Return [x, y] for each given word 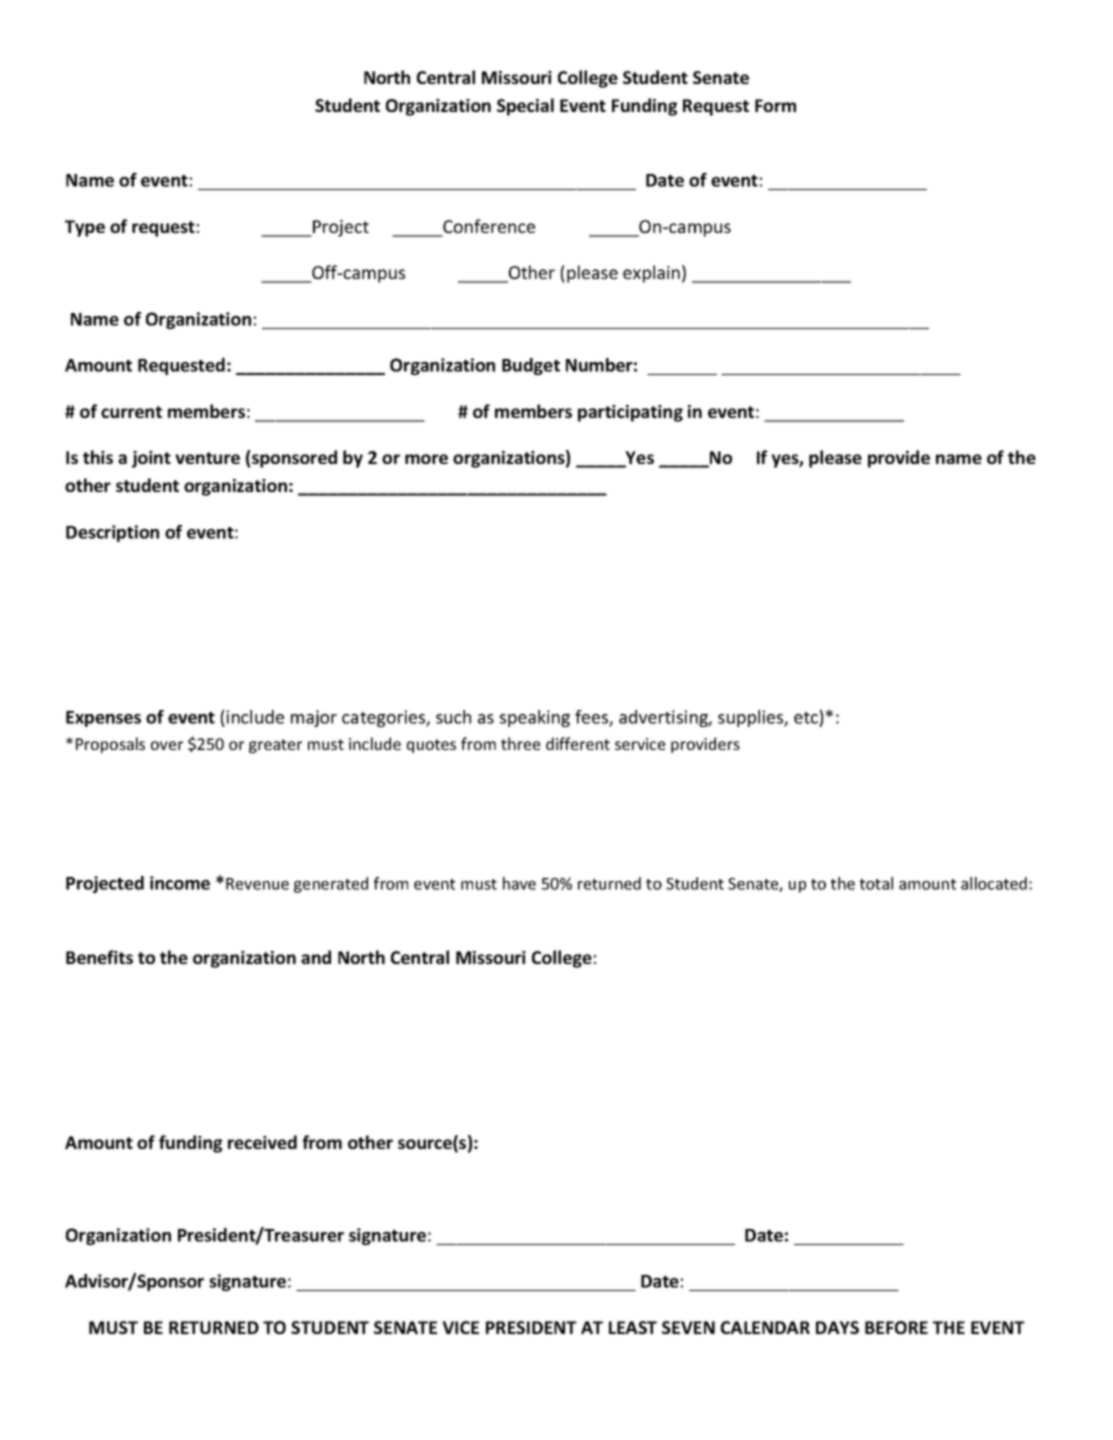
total [876, 883]
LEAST [633, 1327]
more [426, 459]
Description [112, 533]
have [519, 883]
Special [525, 107]
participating [630, 413]
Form [775, 105]
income [180, 883]
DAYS [837, 1327]
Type [85, 228]
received [262, 1142]
